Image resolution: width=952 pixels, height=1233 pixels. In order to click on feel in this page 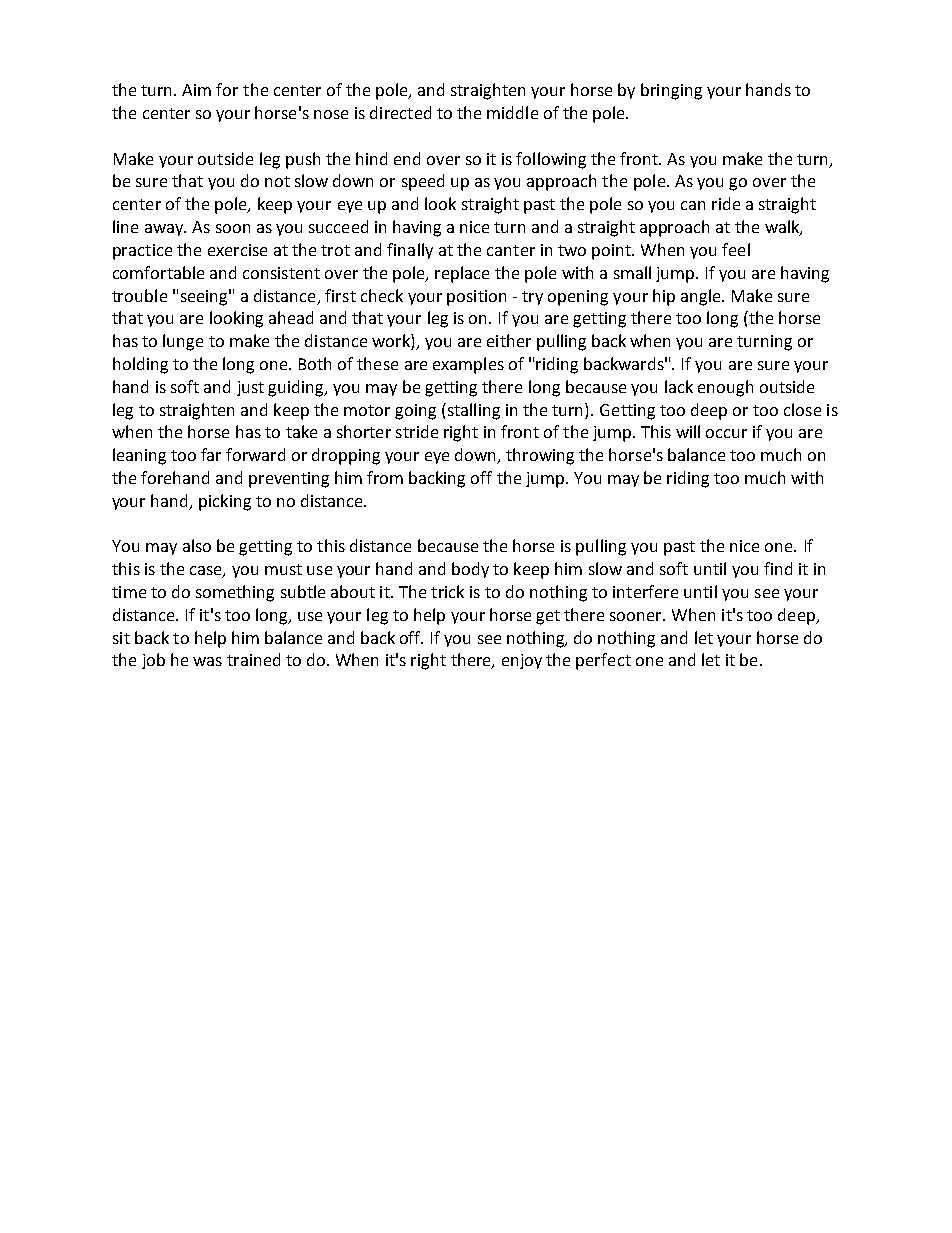, I will do `click(736, 249)`.
